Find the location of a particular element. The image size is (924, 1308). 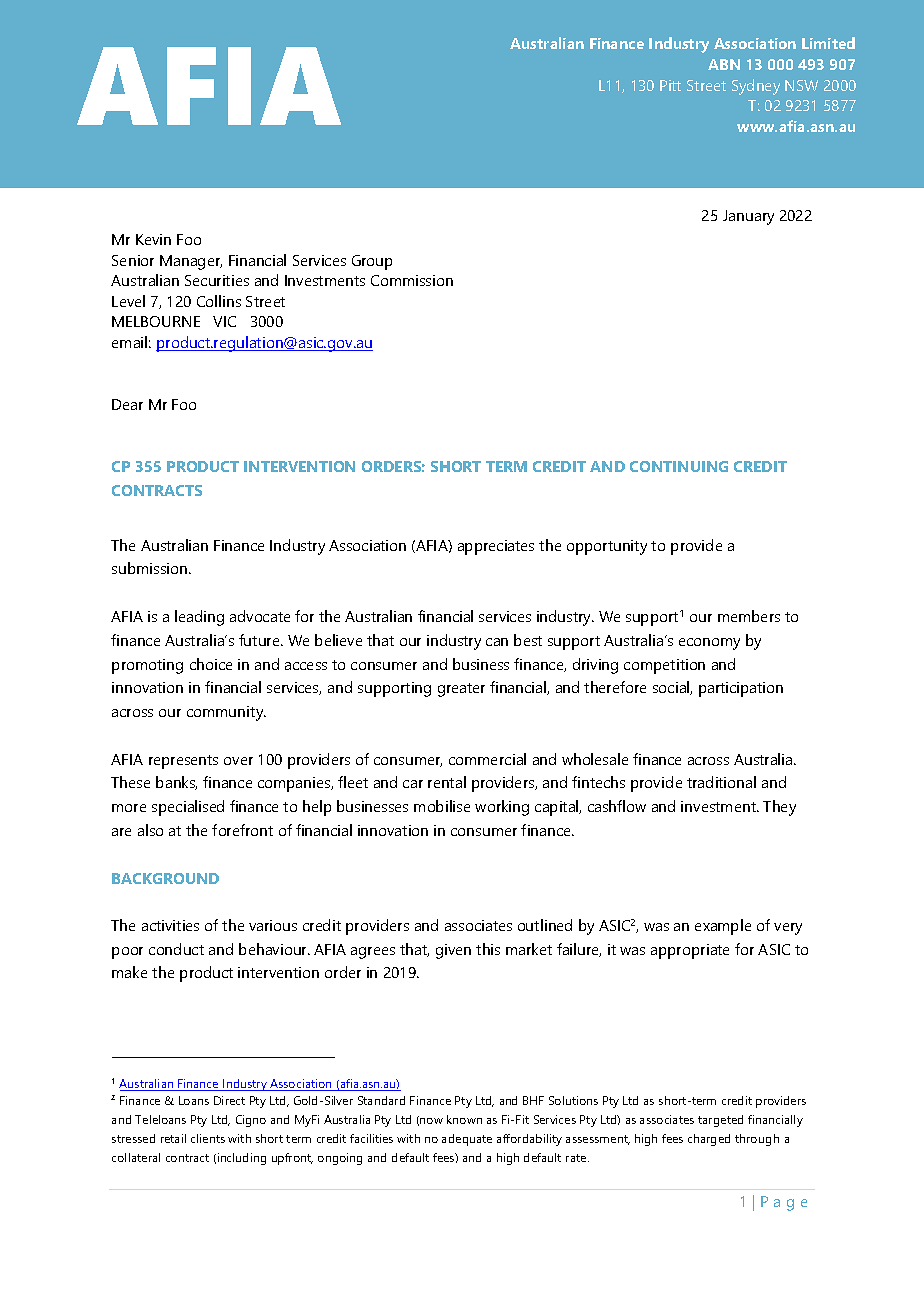

Kevin is located at coordinates (153, 239).
